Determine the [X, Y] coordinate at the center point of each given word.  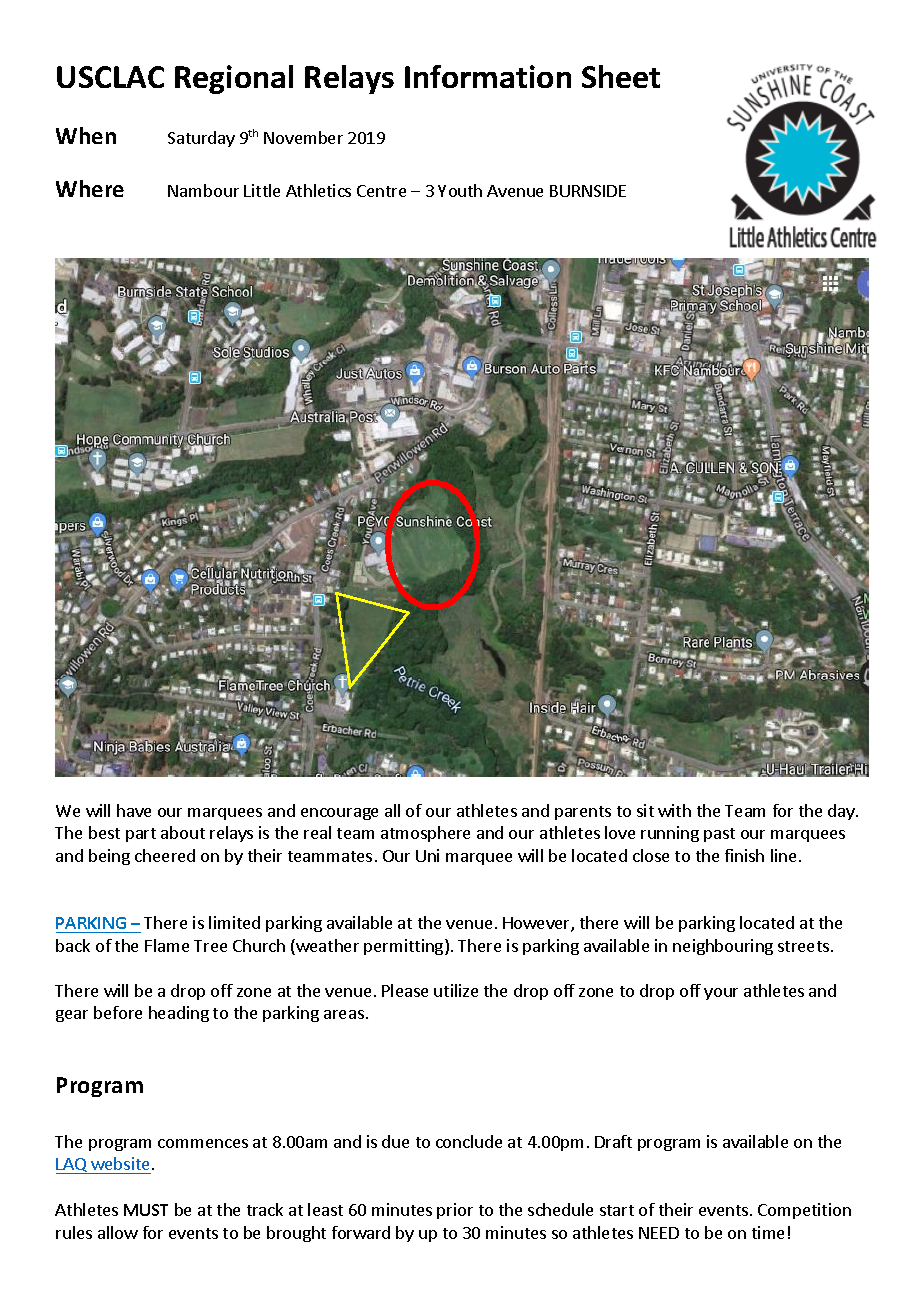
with [674, 810]
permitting [405, 947]
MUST [146, 1210]
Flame [167, 945]
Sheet [621, 76]
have [134, 810]
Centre [381, 191]
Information [488, 76]
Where [90, 188]
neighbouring [723, 947]
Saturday [201, 139]
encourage [339, 814]
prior [455, 1211]
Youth [460, 190]
